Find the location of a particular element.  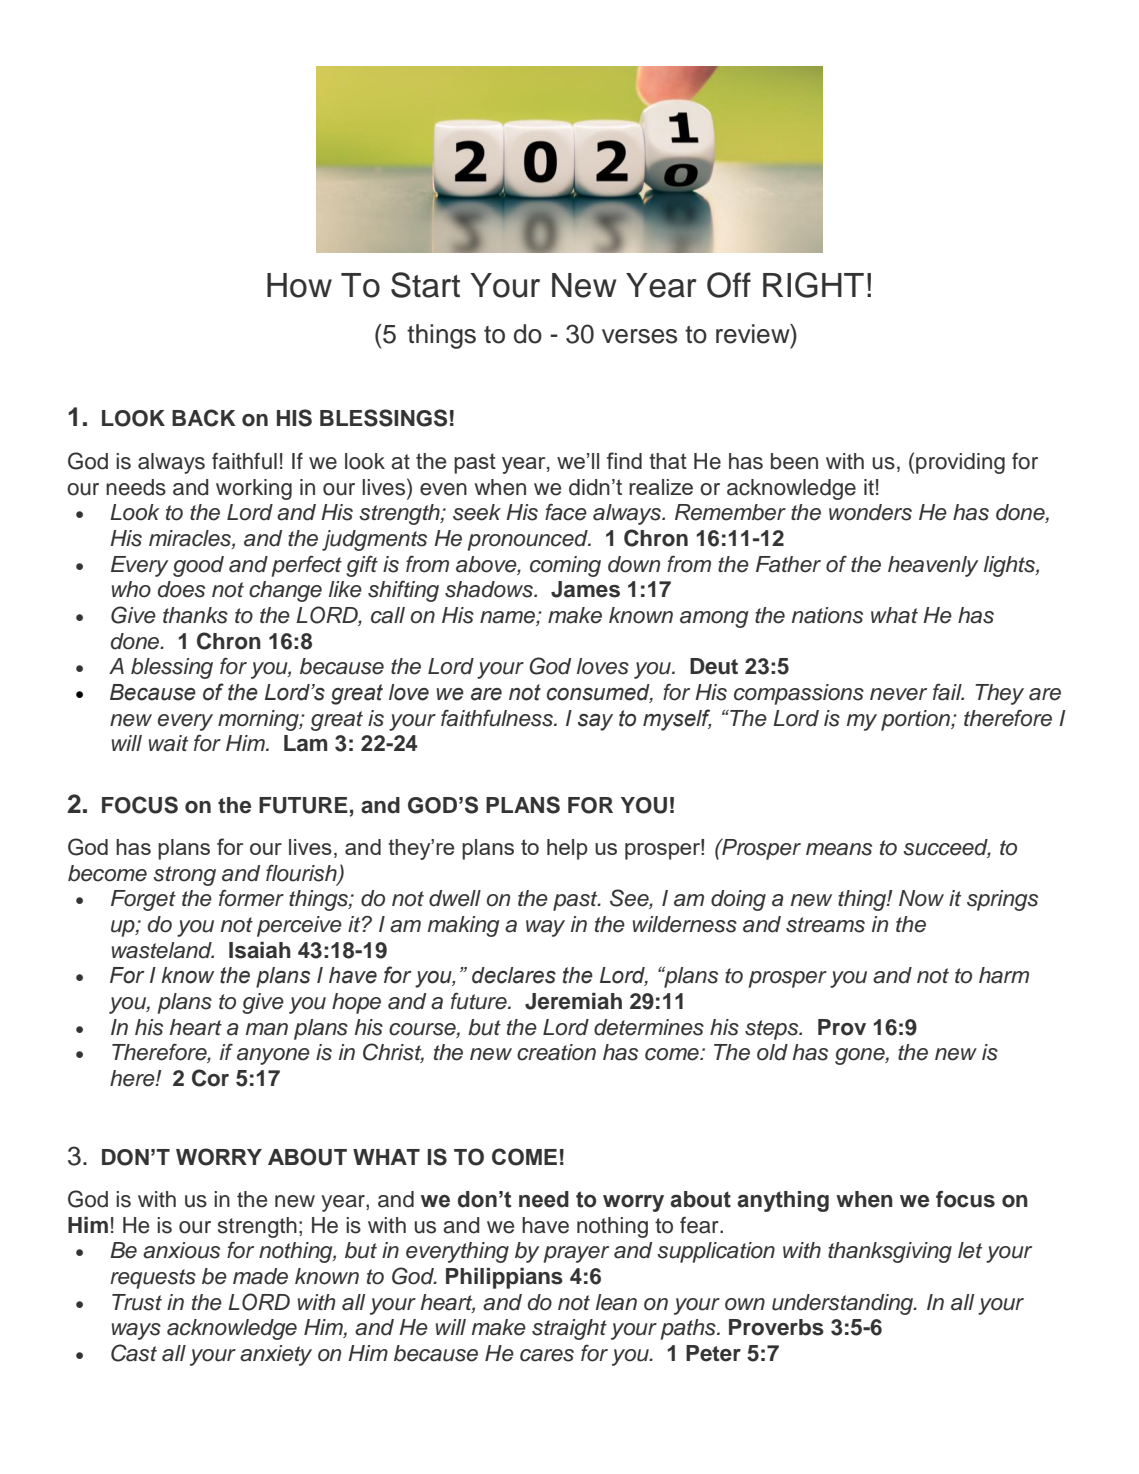

Isaiah is located at coordinates (260, 950).
